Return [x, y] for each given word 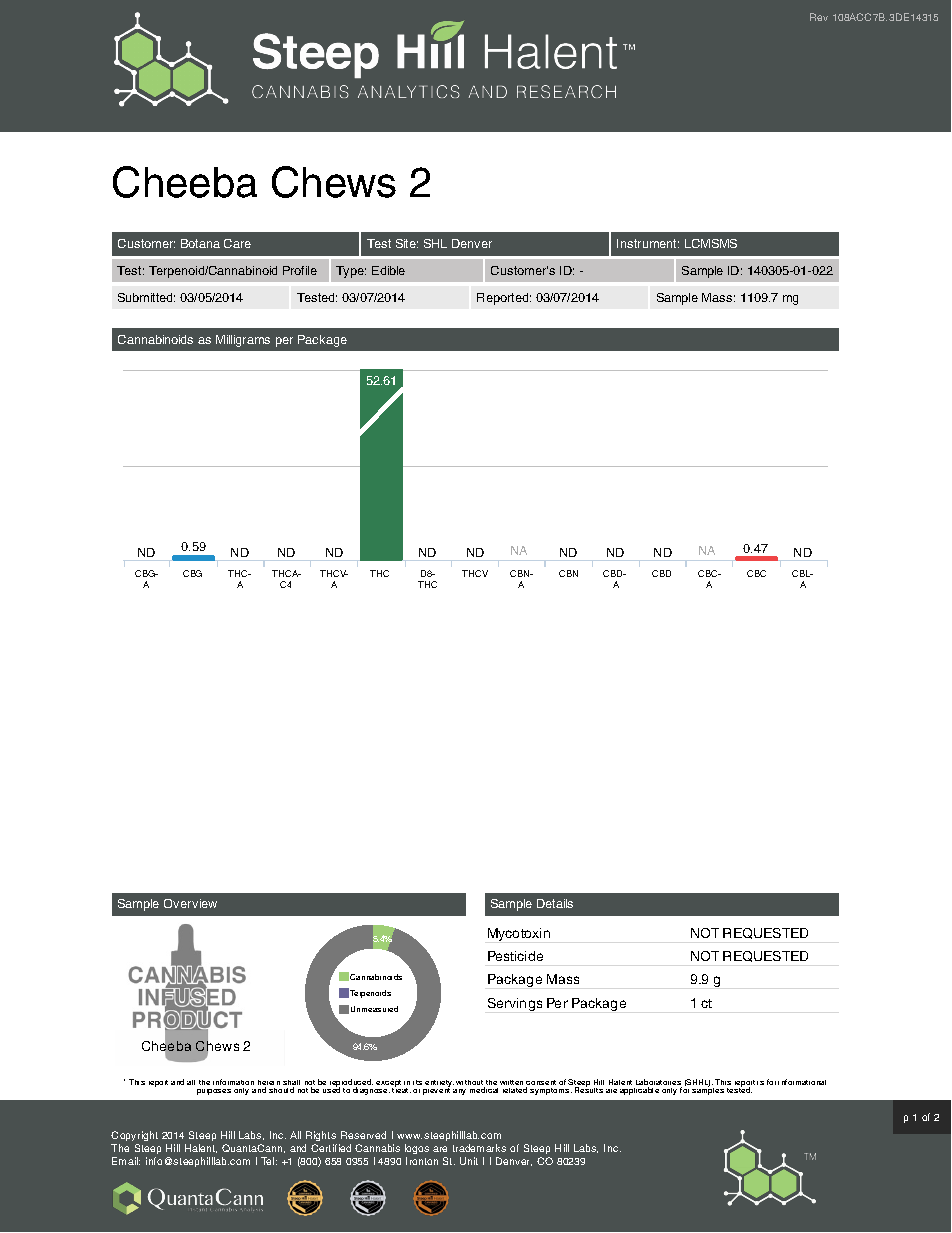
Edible [388, 270]
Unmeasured [374, 1009]
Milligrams [243, 341]
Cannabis [377, 1148]
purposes [214, 1092]
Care [237, 243]
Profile [300, 270]
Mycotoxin [519, 934]
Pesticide [515, 956]
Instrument [648, 243]
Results [589, 1089]
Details [555, 903]
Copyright [134, 1138]
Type [351, 272]
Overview [190, 903]
